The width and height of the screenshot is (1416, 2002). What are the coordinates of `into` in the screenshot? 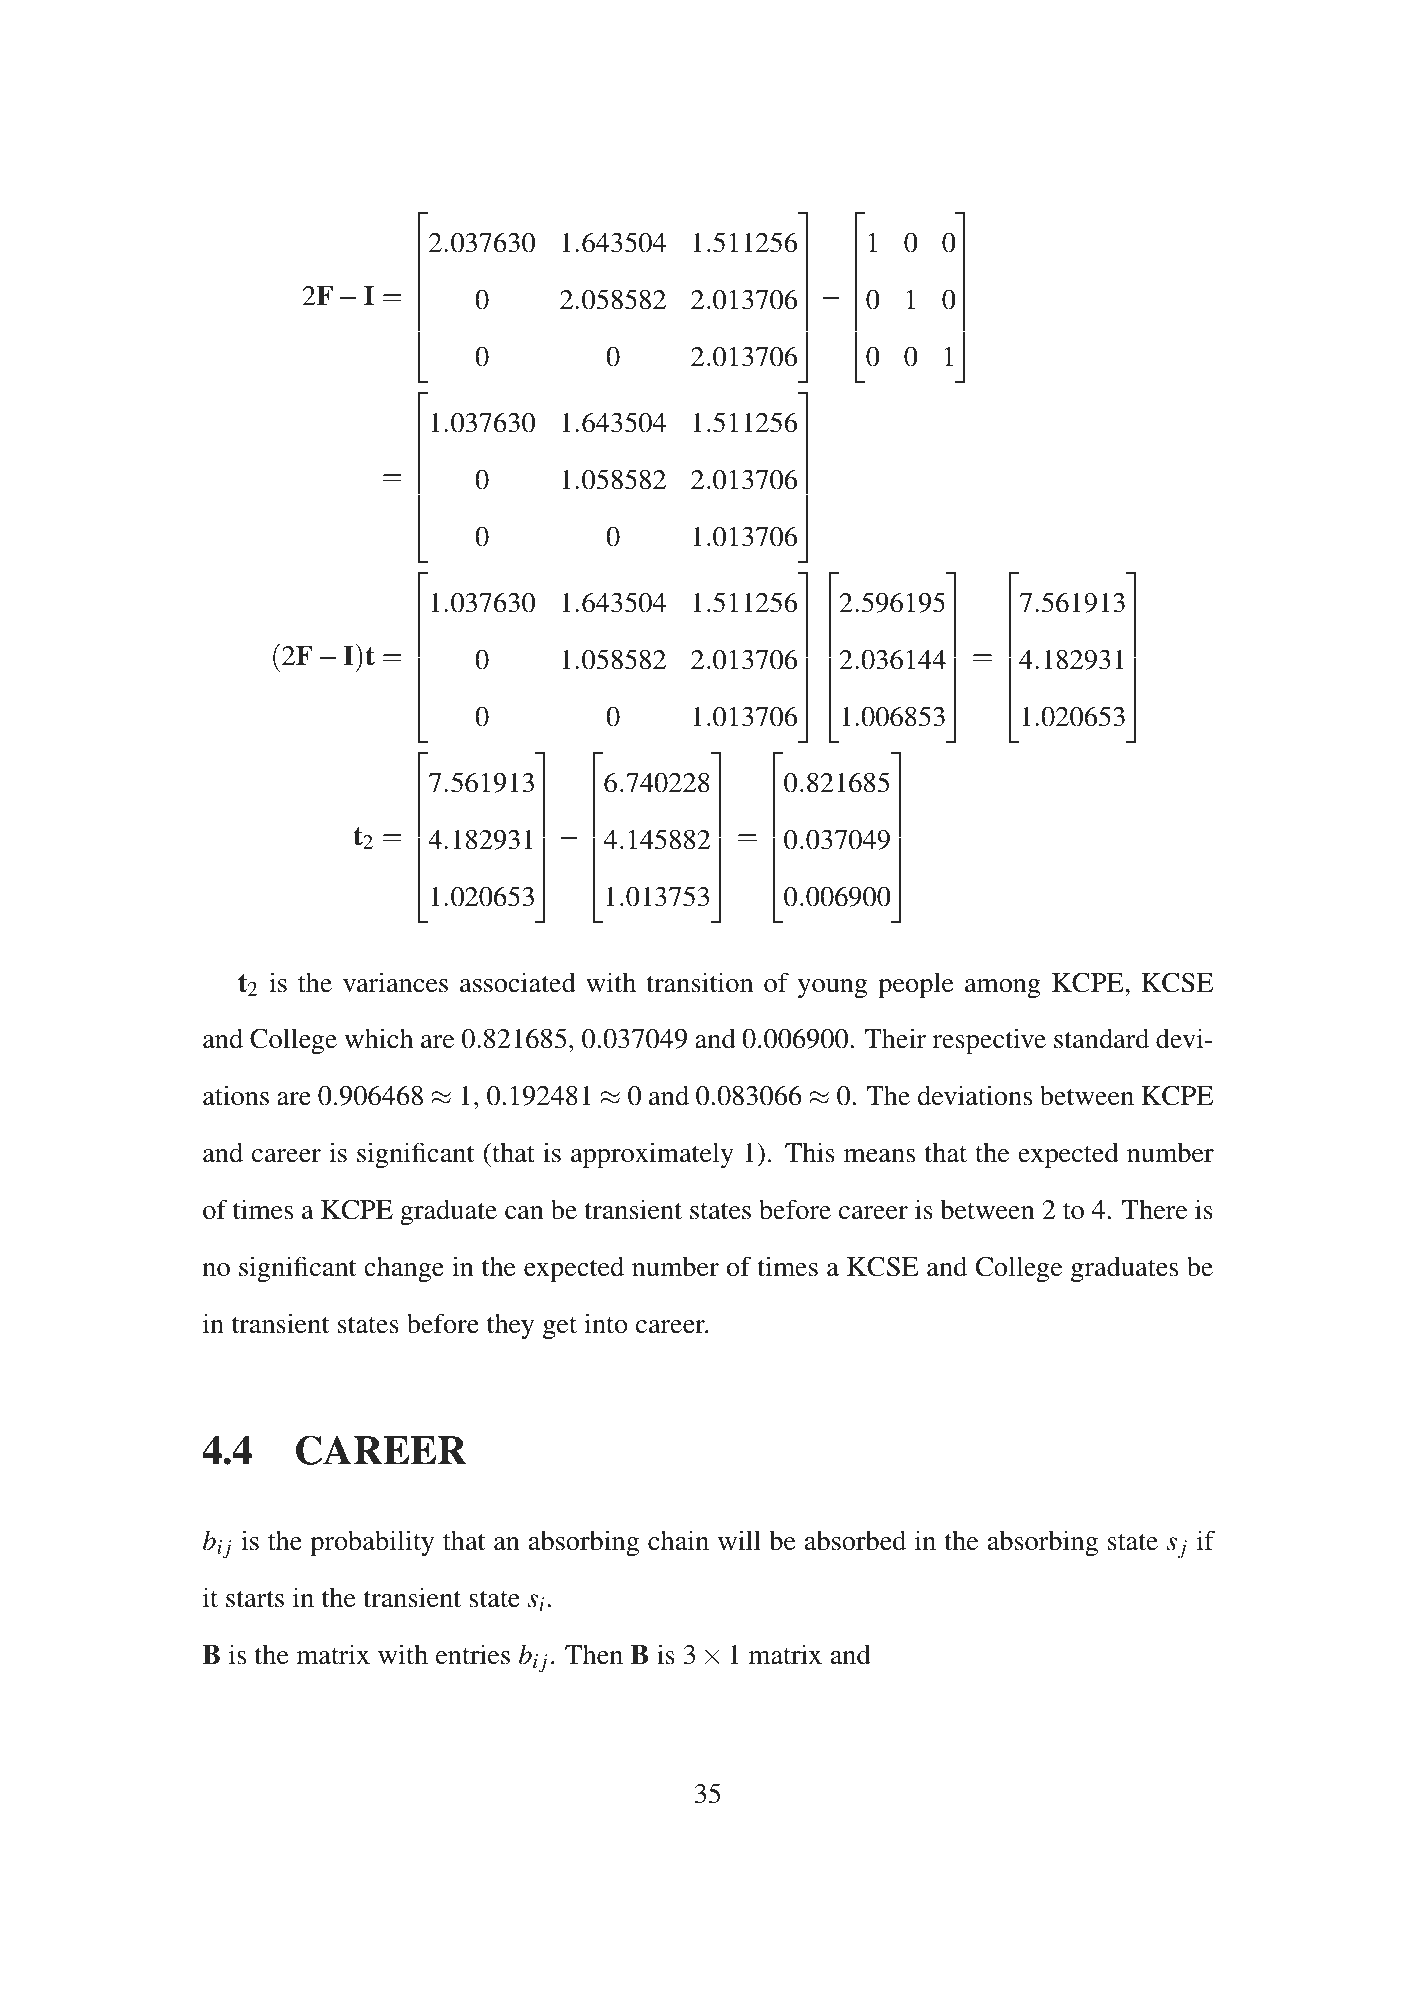 It's located at (606, 1323).
